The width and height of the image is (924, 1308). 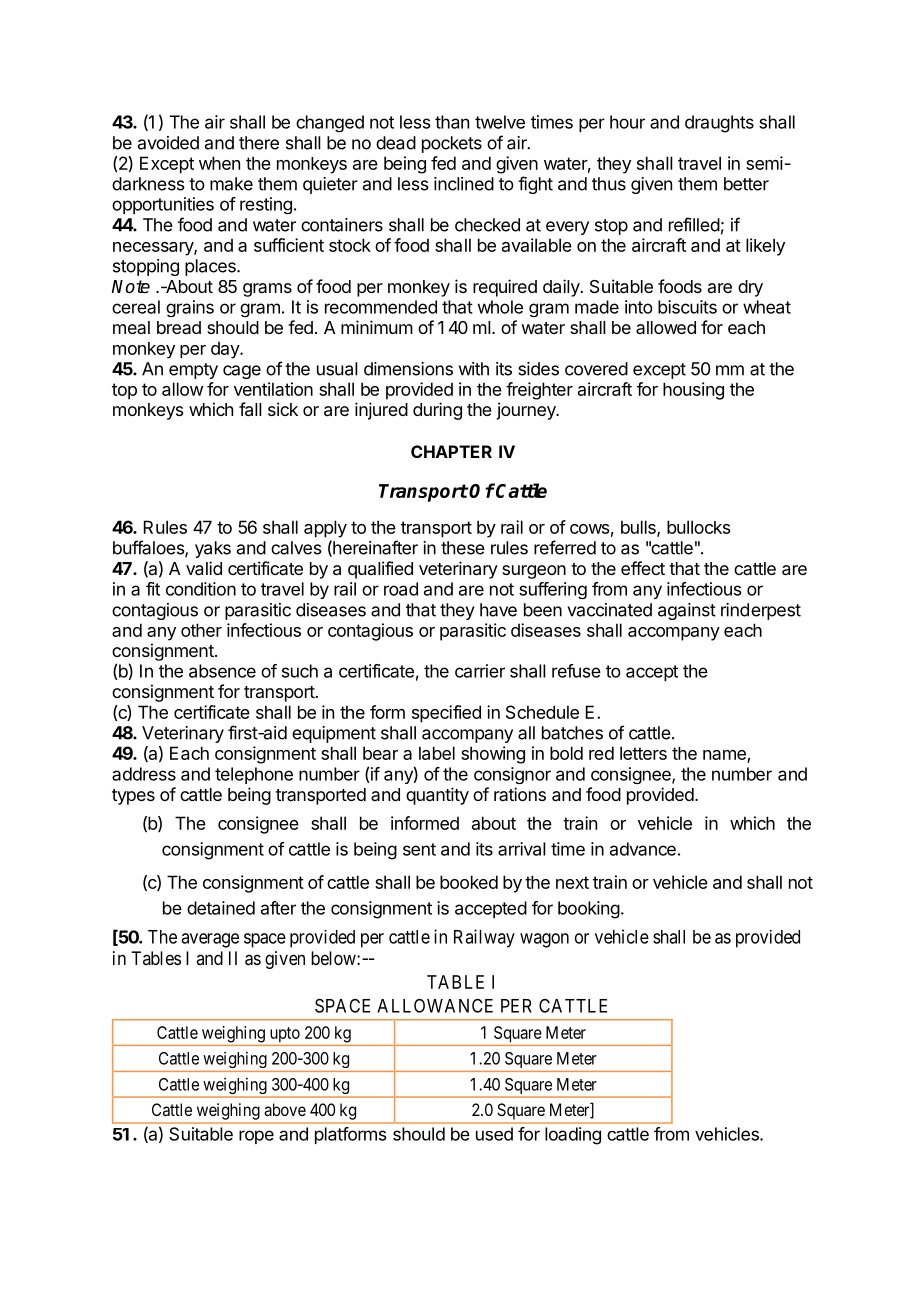 What do you see at coordinates (687, 611) in the image?
I see `against` at bounding box center [687, 611].
